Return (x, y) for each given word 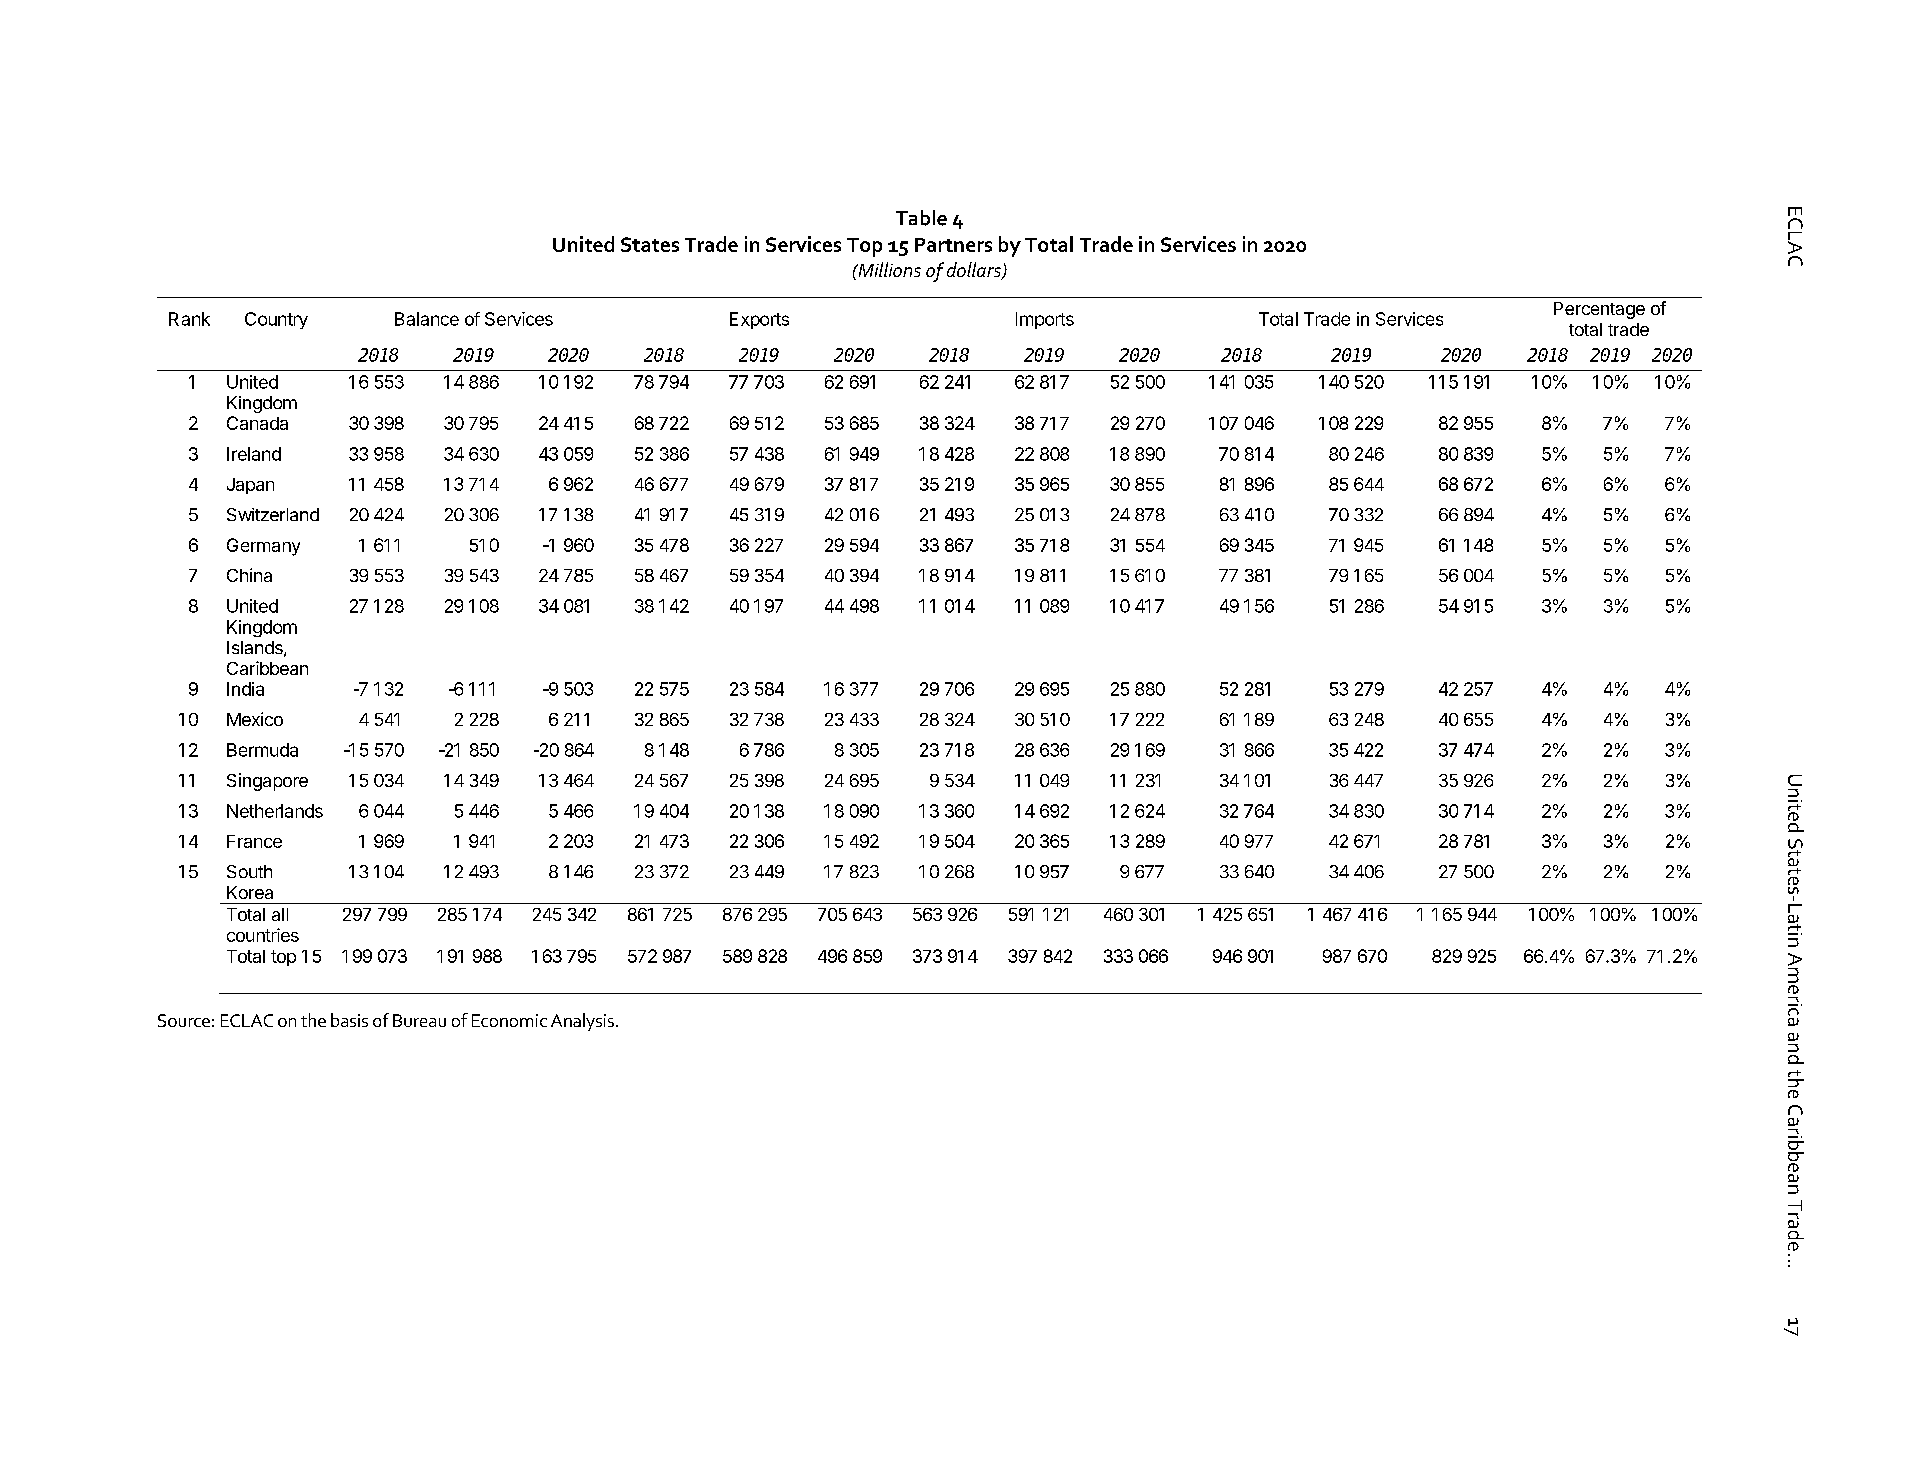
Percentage (1599, 310)
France (254, 841)
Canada (257, 423)
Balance (427, 319)
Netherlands (275, 811)
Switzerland (273, 514)
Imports (1045, 320)
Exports (759, 320)
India (245, 689)
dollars (975, 271)
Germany (263, 547)
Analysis (582, 1022)
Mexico (255, 719)
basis (349, 1020)
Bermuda (262, 750)
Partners (953, 245)
